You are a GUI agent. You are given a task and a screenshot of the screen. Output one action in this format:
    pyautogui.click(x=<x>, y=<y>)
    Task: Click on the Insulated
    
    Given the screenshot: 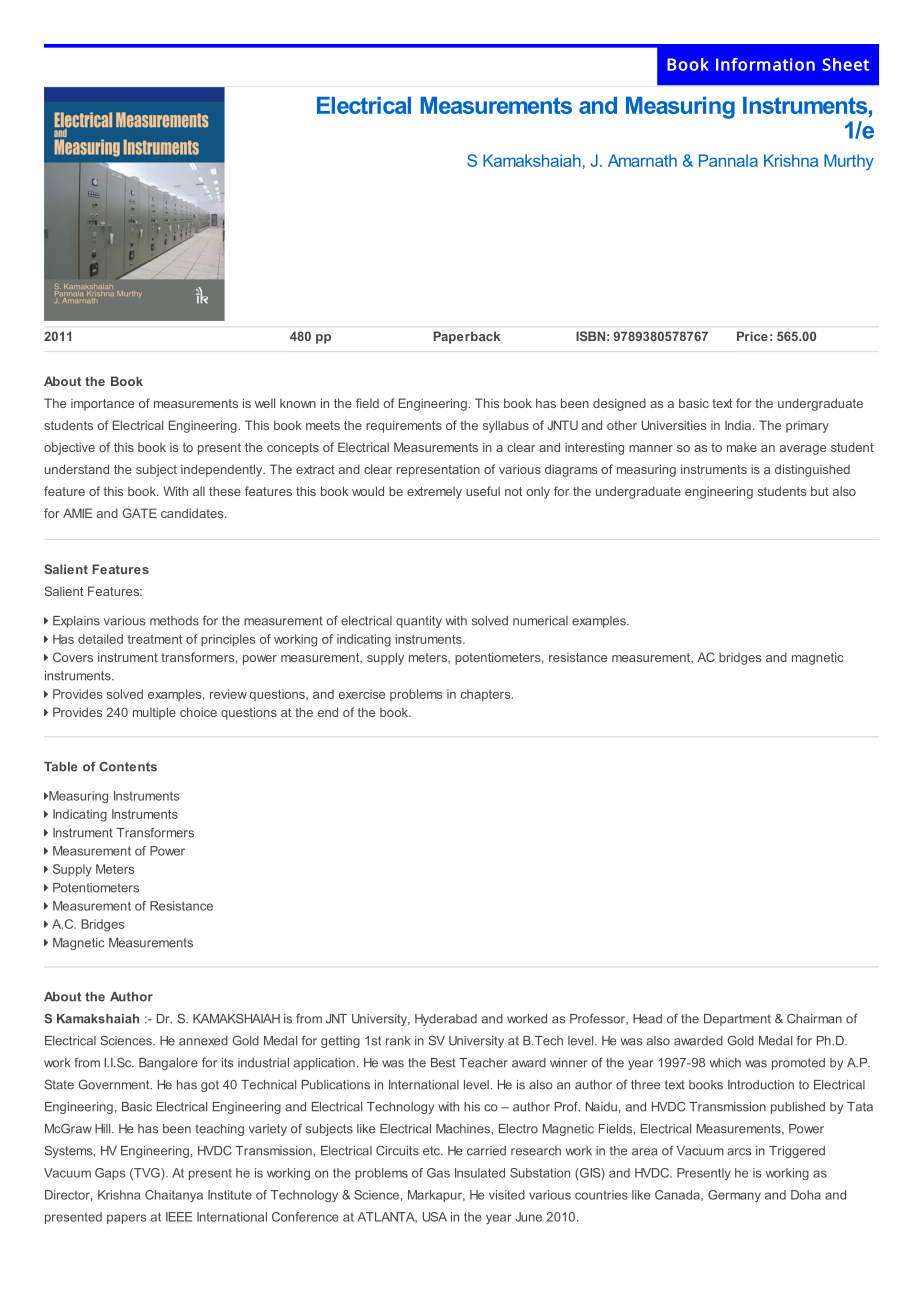 What is the action you would take?
    pyautogui.click(x=480, y=1173)
